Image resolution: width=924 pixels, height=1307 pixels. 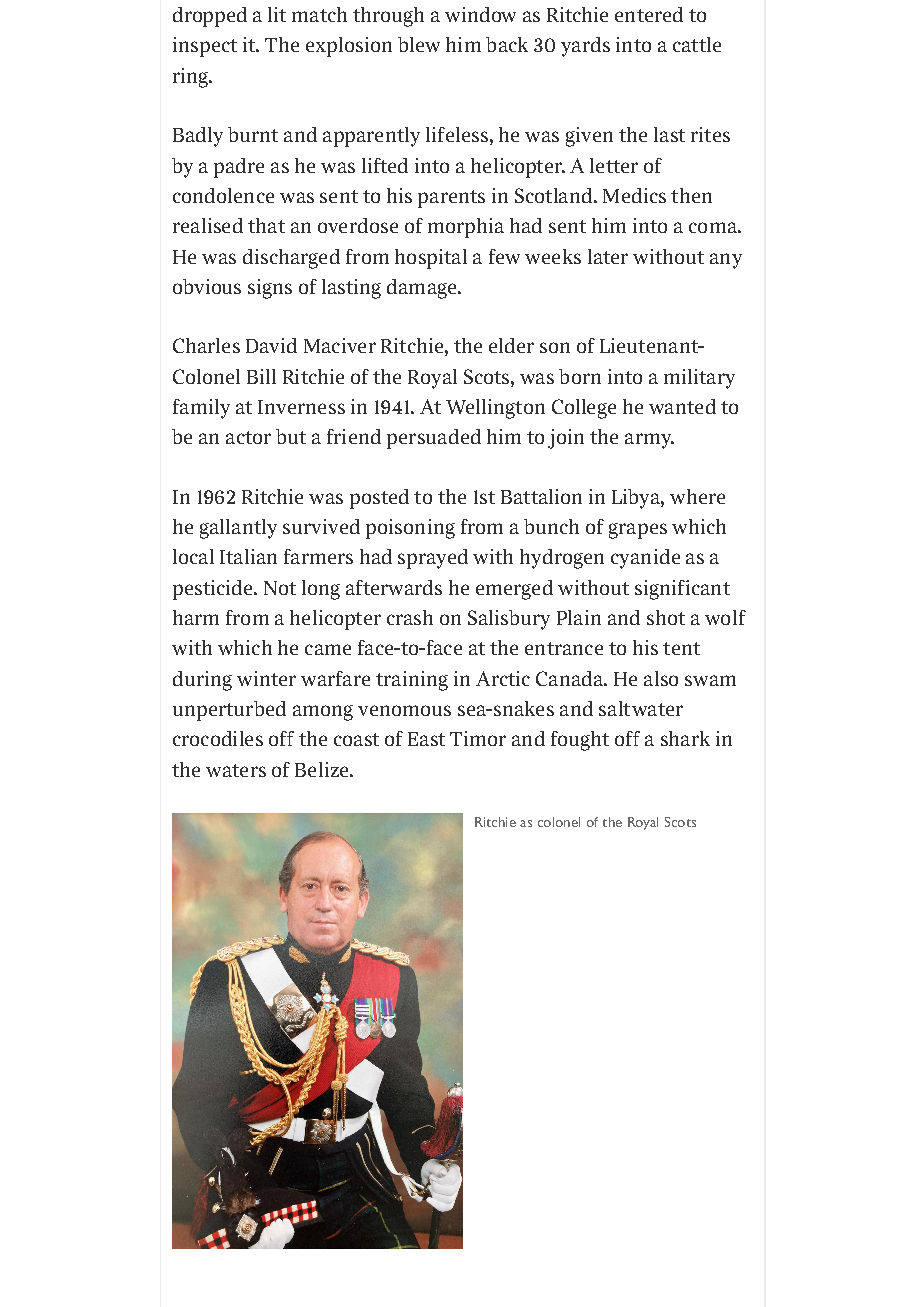 What do you see at coordinates (699, 379) in the image?
I see `military` at bounding box center [699, 379].
